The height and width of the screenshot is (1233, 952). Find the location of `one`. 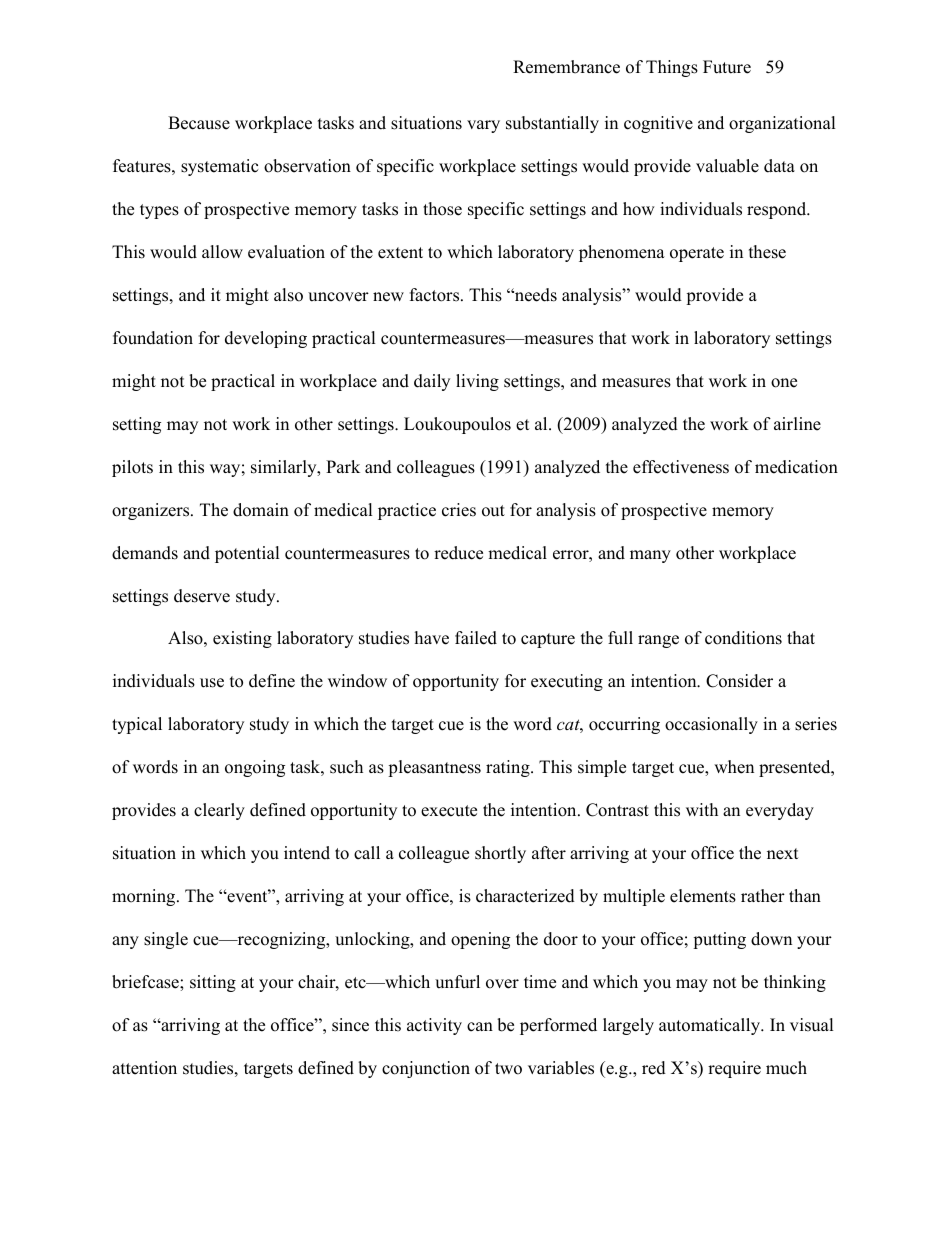

one is located at coordinates (784, 383).
